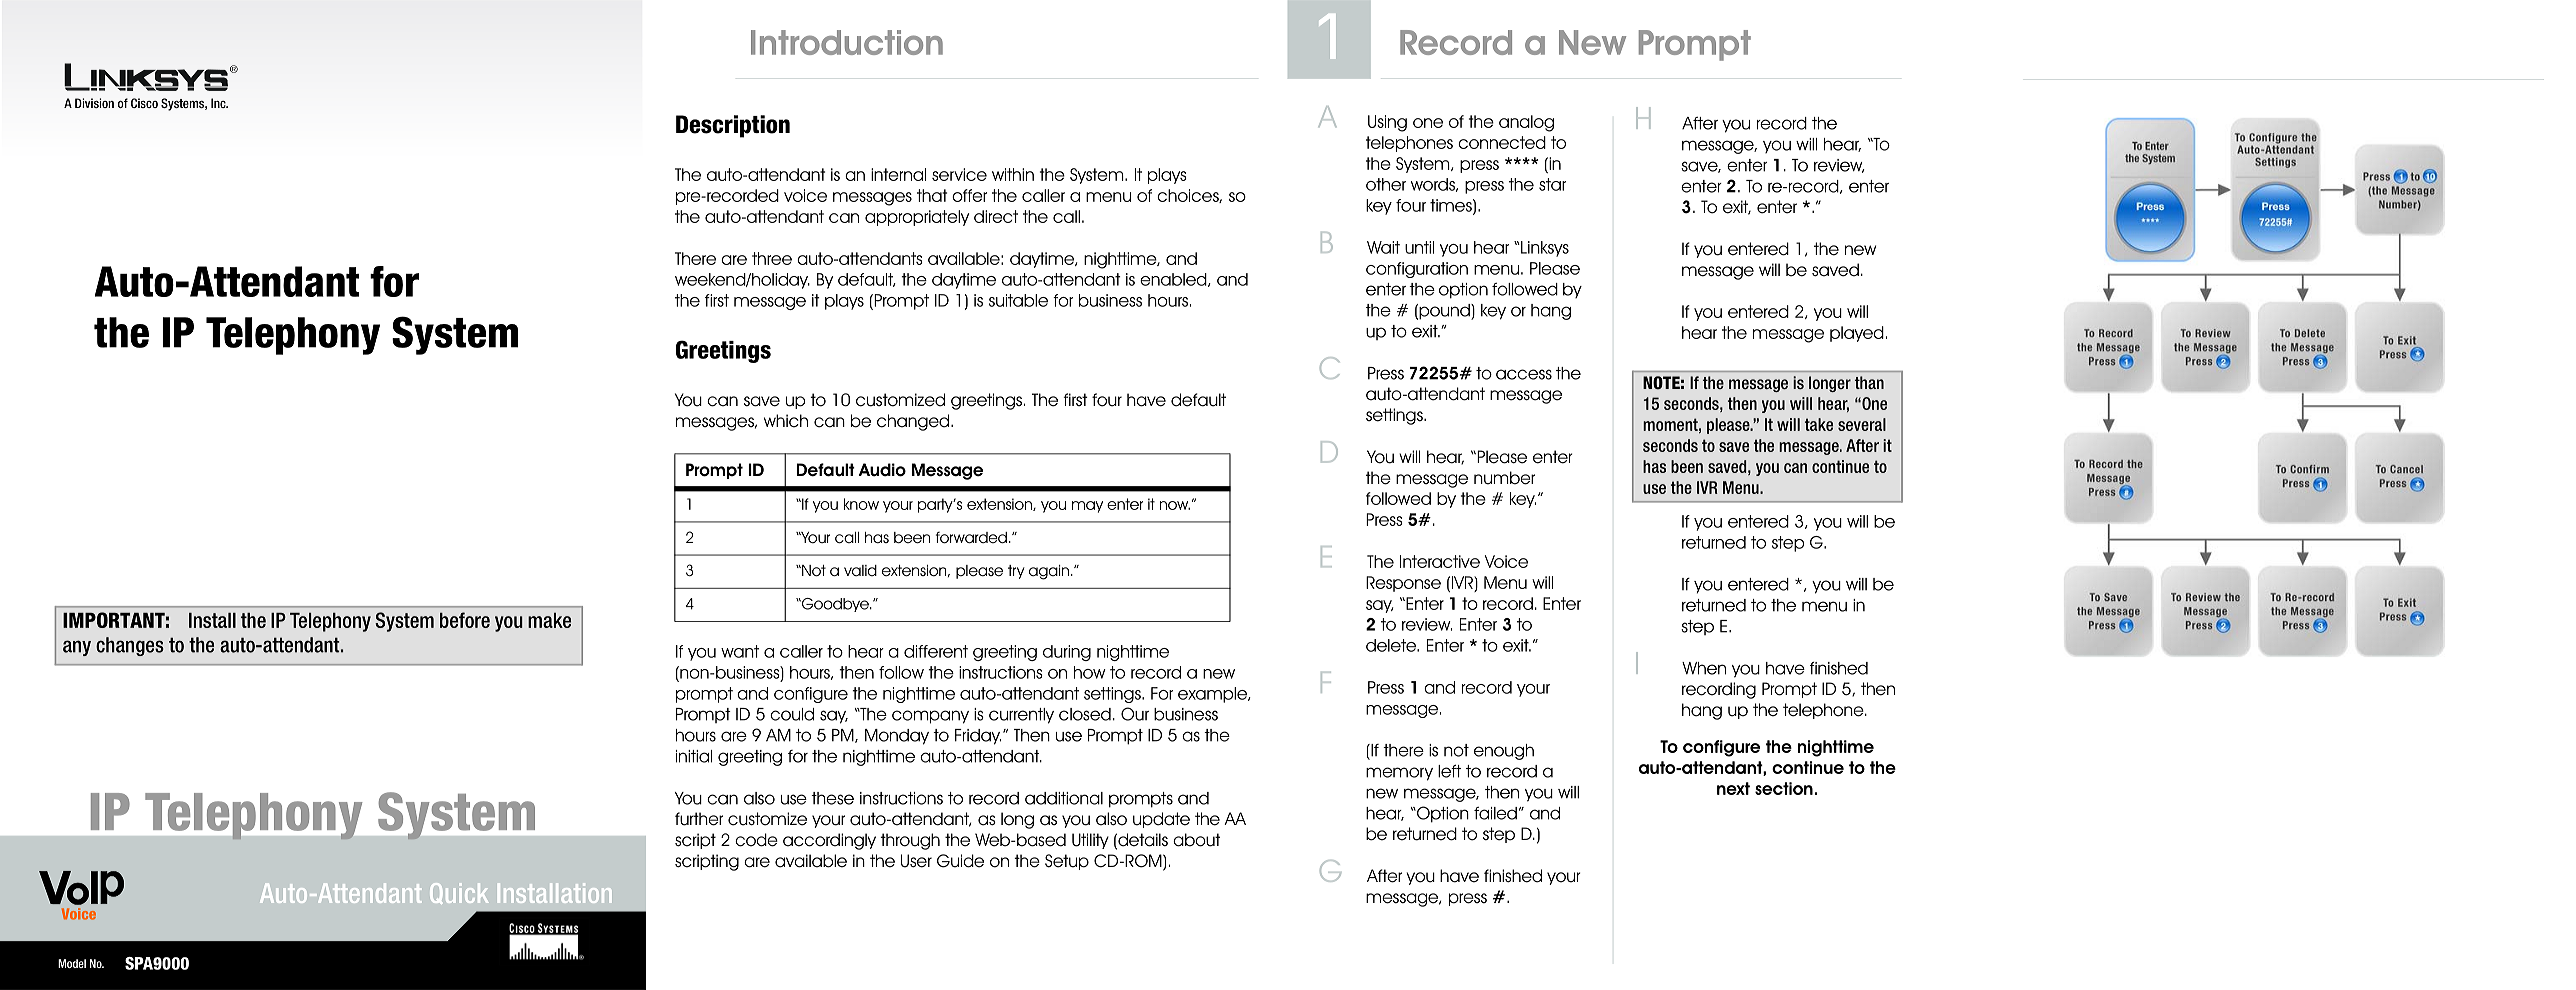 The height and width of the document is (990, 2576). Describe the element at coordinates (847, 42) in the document. I see `Introduction` at that location.
